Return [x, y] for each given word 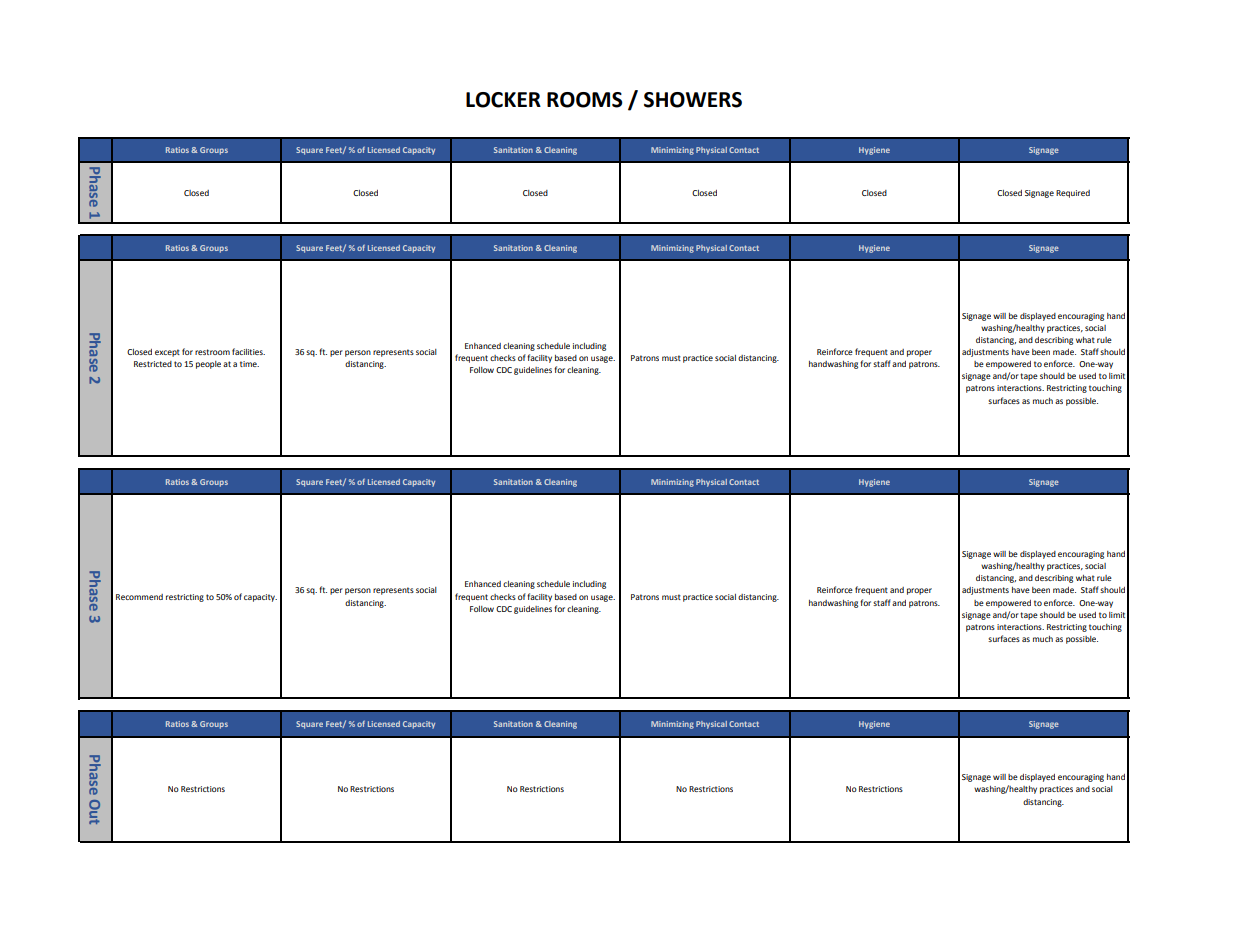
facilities [248, 351]
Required [1073, 194]
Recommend [139, 597]
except [167, 353]
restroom [212, 352]
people [208, 365]
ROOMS [585, 100]
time [249, 364]
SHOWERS [693, 100]
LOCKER [503, 100]
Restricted [153, 364]
